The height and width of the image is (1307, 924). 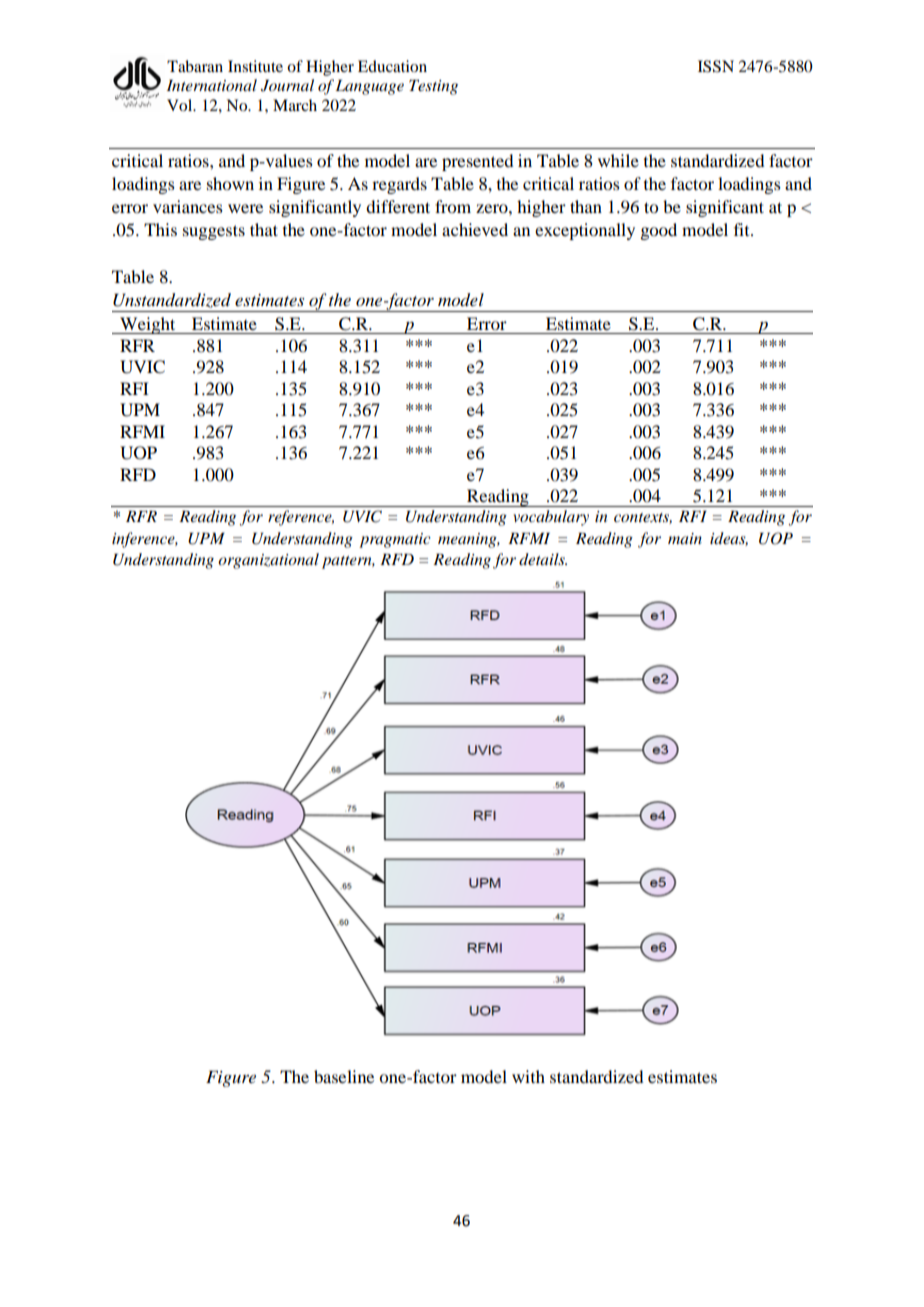 I want to click on achieved, so click(x=475, y=229).
